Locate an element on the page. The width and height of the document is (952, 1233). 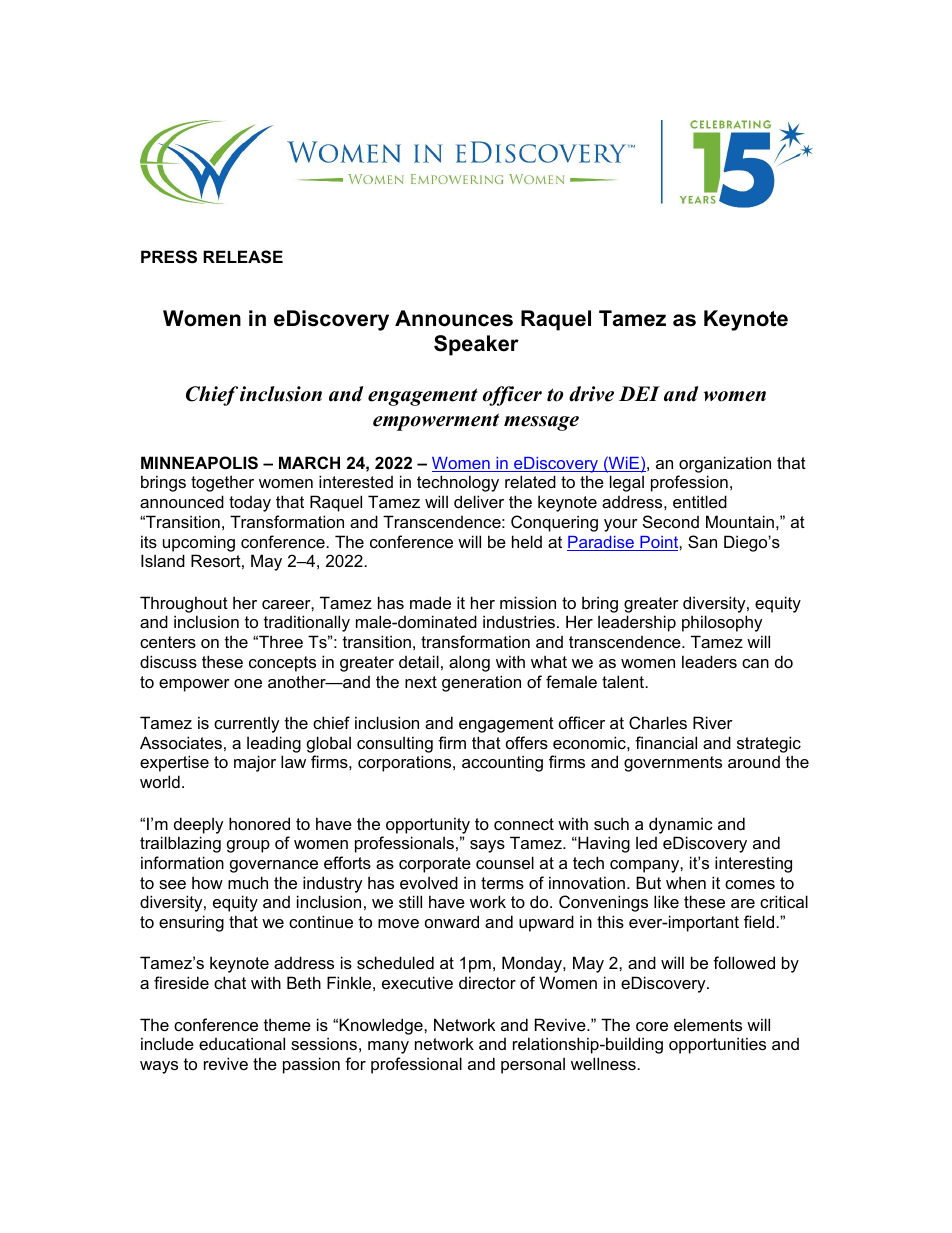
philosophy is located at coordinates (722, 623).
